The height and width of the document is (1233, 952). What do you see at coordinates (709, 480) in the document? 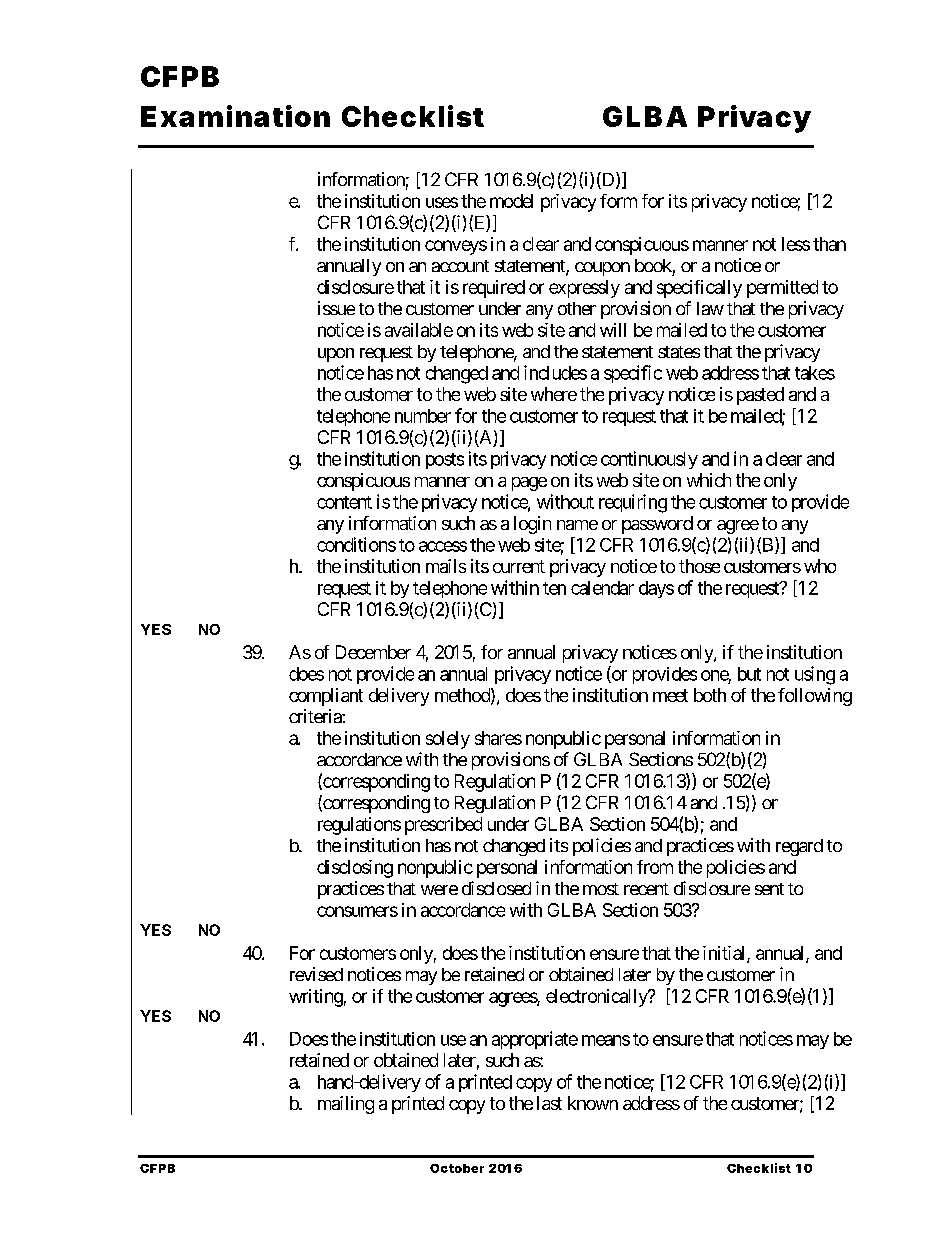
I see `which` at bounding box center [709, 480].
